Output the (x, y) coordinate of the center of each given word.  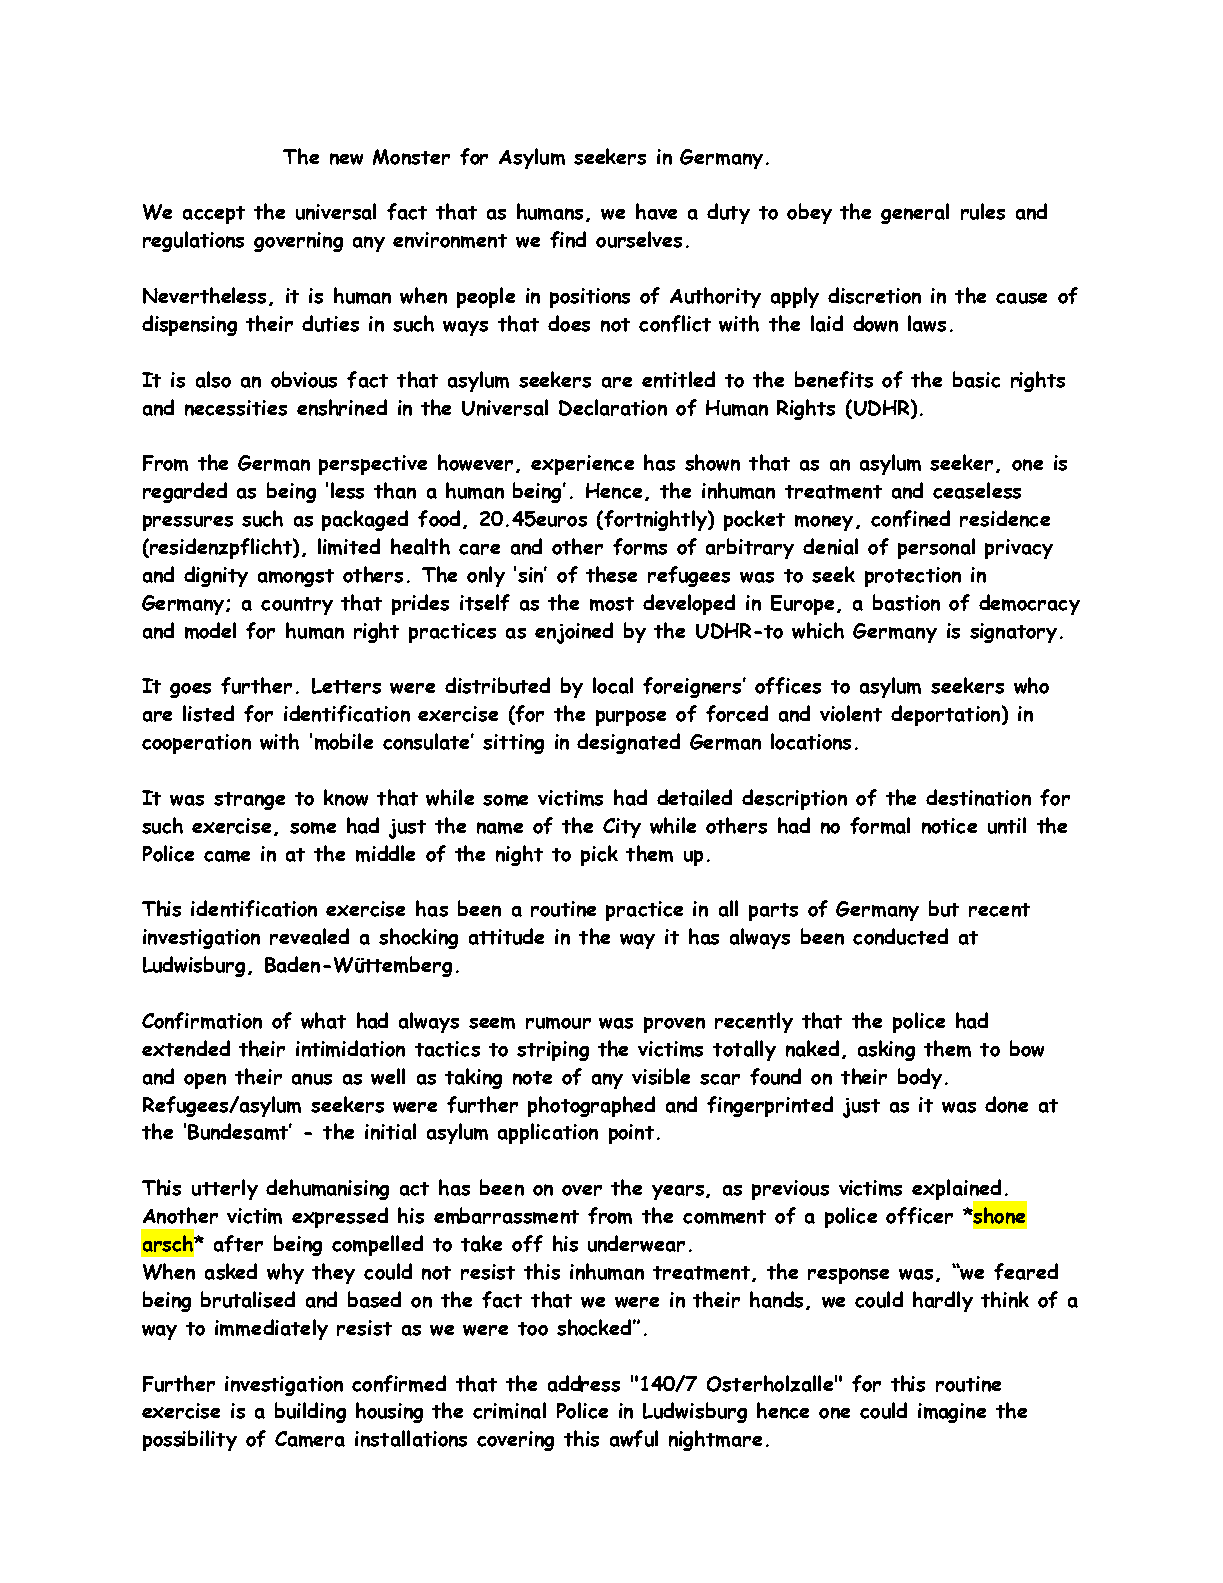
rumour (558, 1023)
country (297, 606)
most (612, 604)
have (656, 211)
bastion (906, 602)
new (346, 159)
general (915, 213)
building (310, 1412)
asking (886, 1050)
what (323, 1020)
